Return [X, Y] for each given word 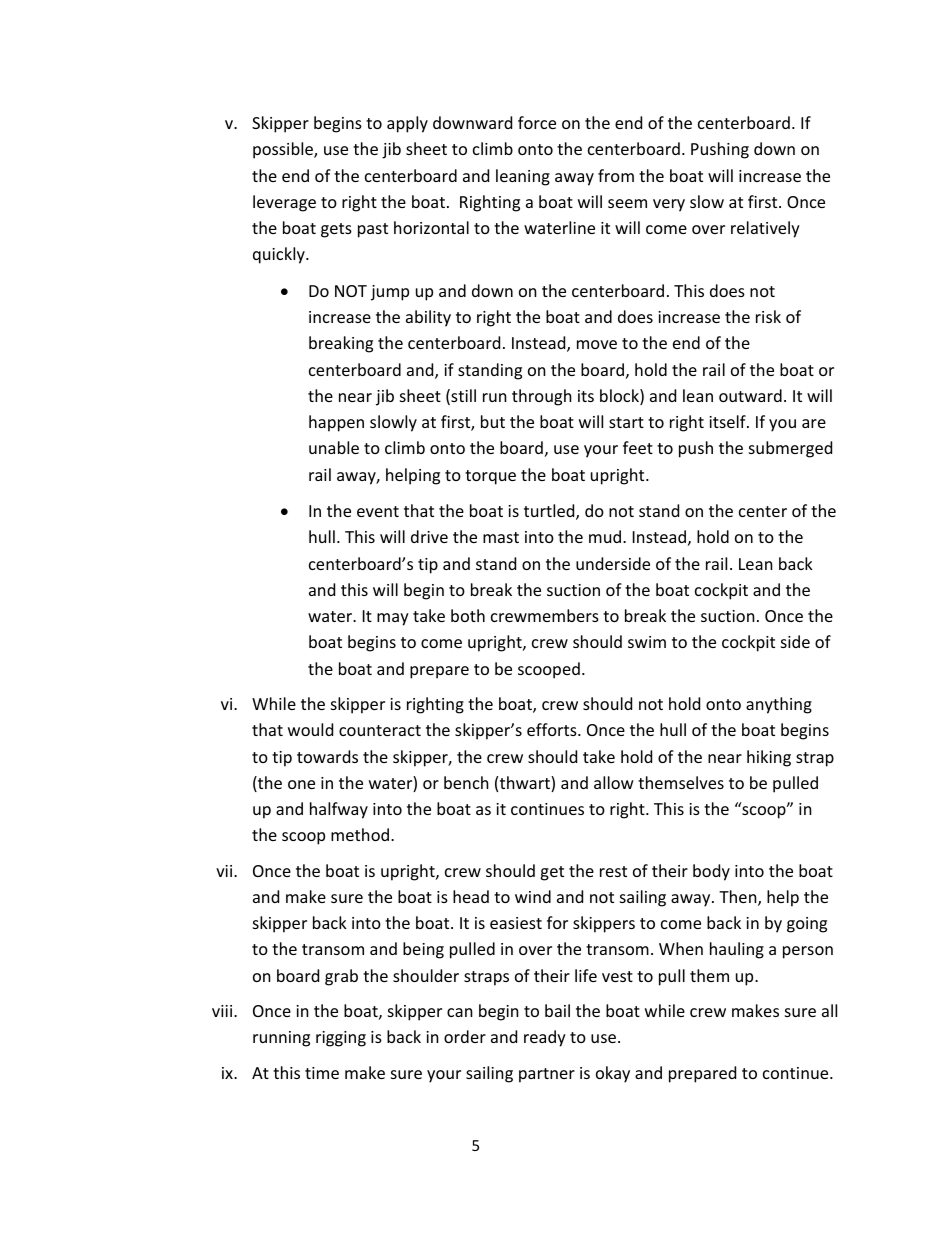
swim [647, 642]
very [669, 205]
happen [336, 423]
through [542, 397]
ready [545, 1038]
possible [284, 150]
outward [750, 395]
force [537, 122]
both [468, 615]
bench [466, 782]
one [301, 784]
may [393, 619]
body [711, 872]
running [281, 1039]
